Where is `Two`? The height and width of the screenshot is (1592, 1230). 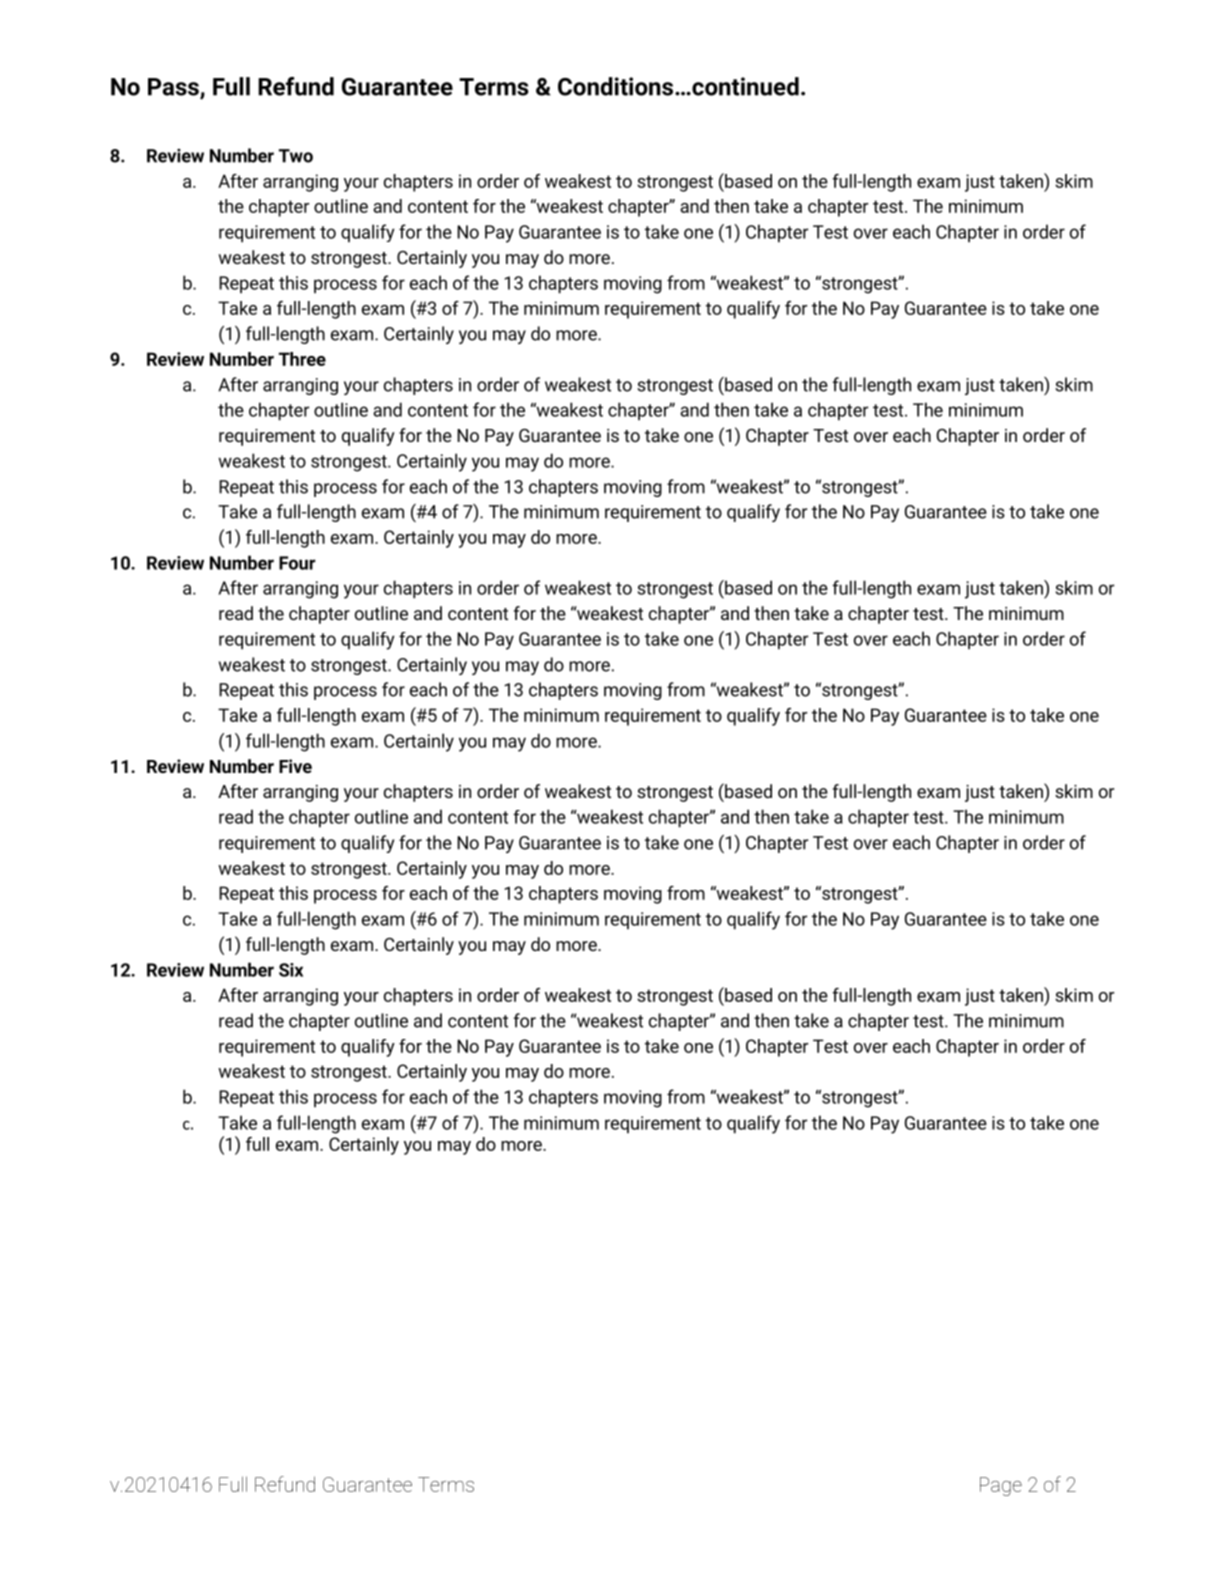 Two is located at coordinates (296, 156).
